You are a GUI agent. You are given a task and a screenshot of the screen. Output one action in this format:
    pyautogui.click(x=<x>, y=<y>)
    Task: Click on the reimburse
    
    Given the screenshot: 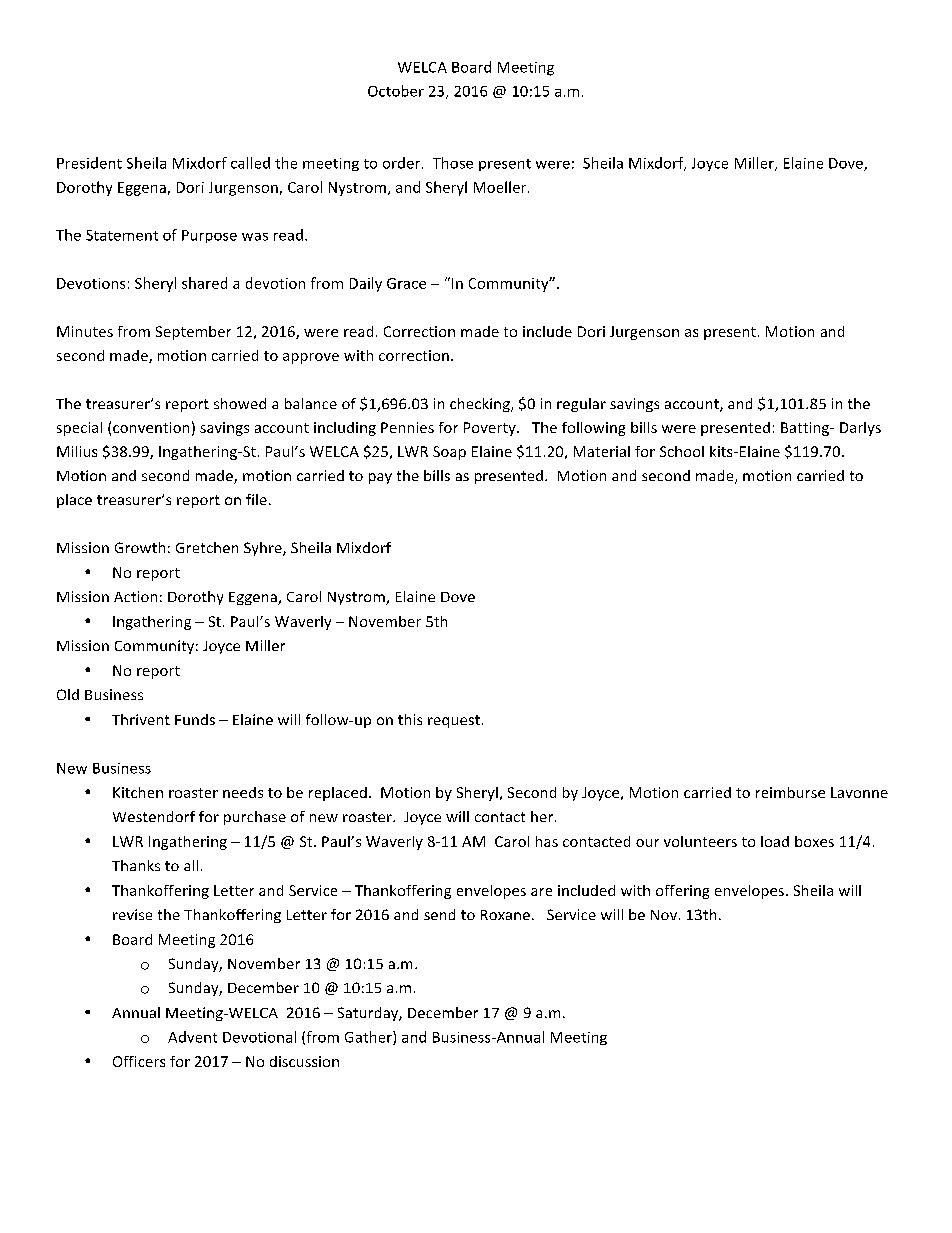 What is the action you would take?
    pyautogui.click(x=790, y=792)
